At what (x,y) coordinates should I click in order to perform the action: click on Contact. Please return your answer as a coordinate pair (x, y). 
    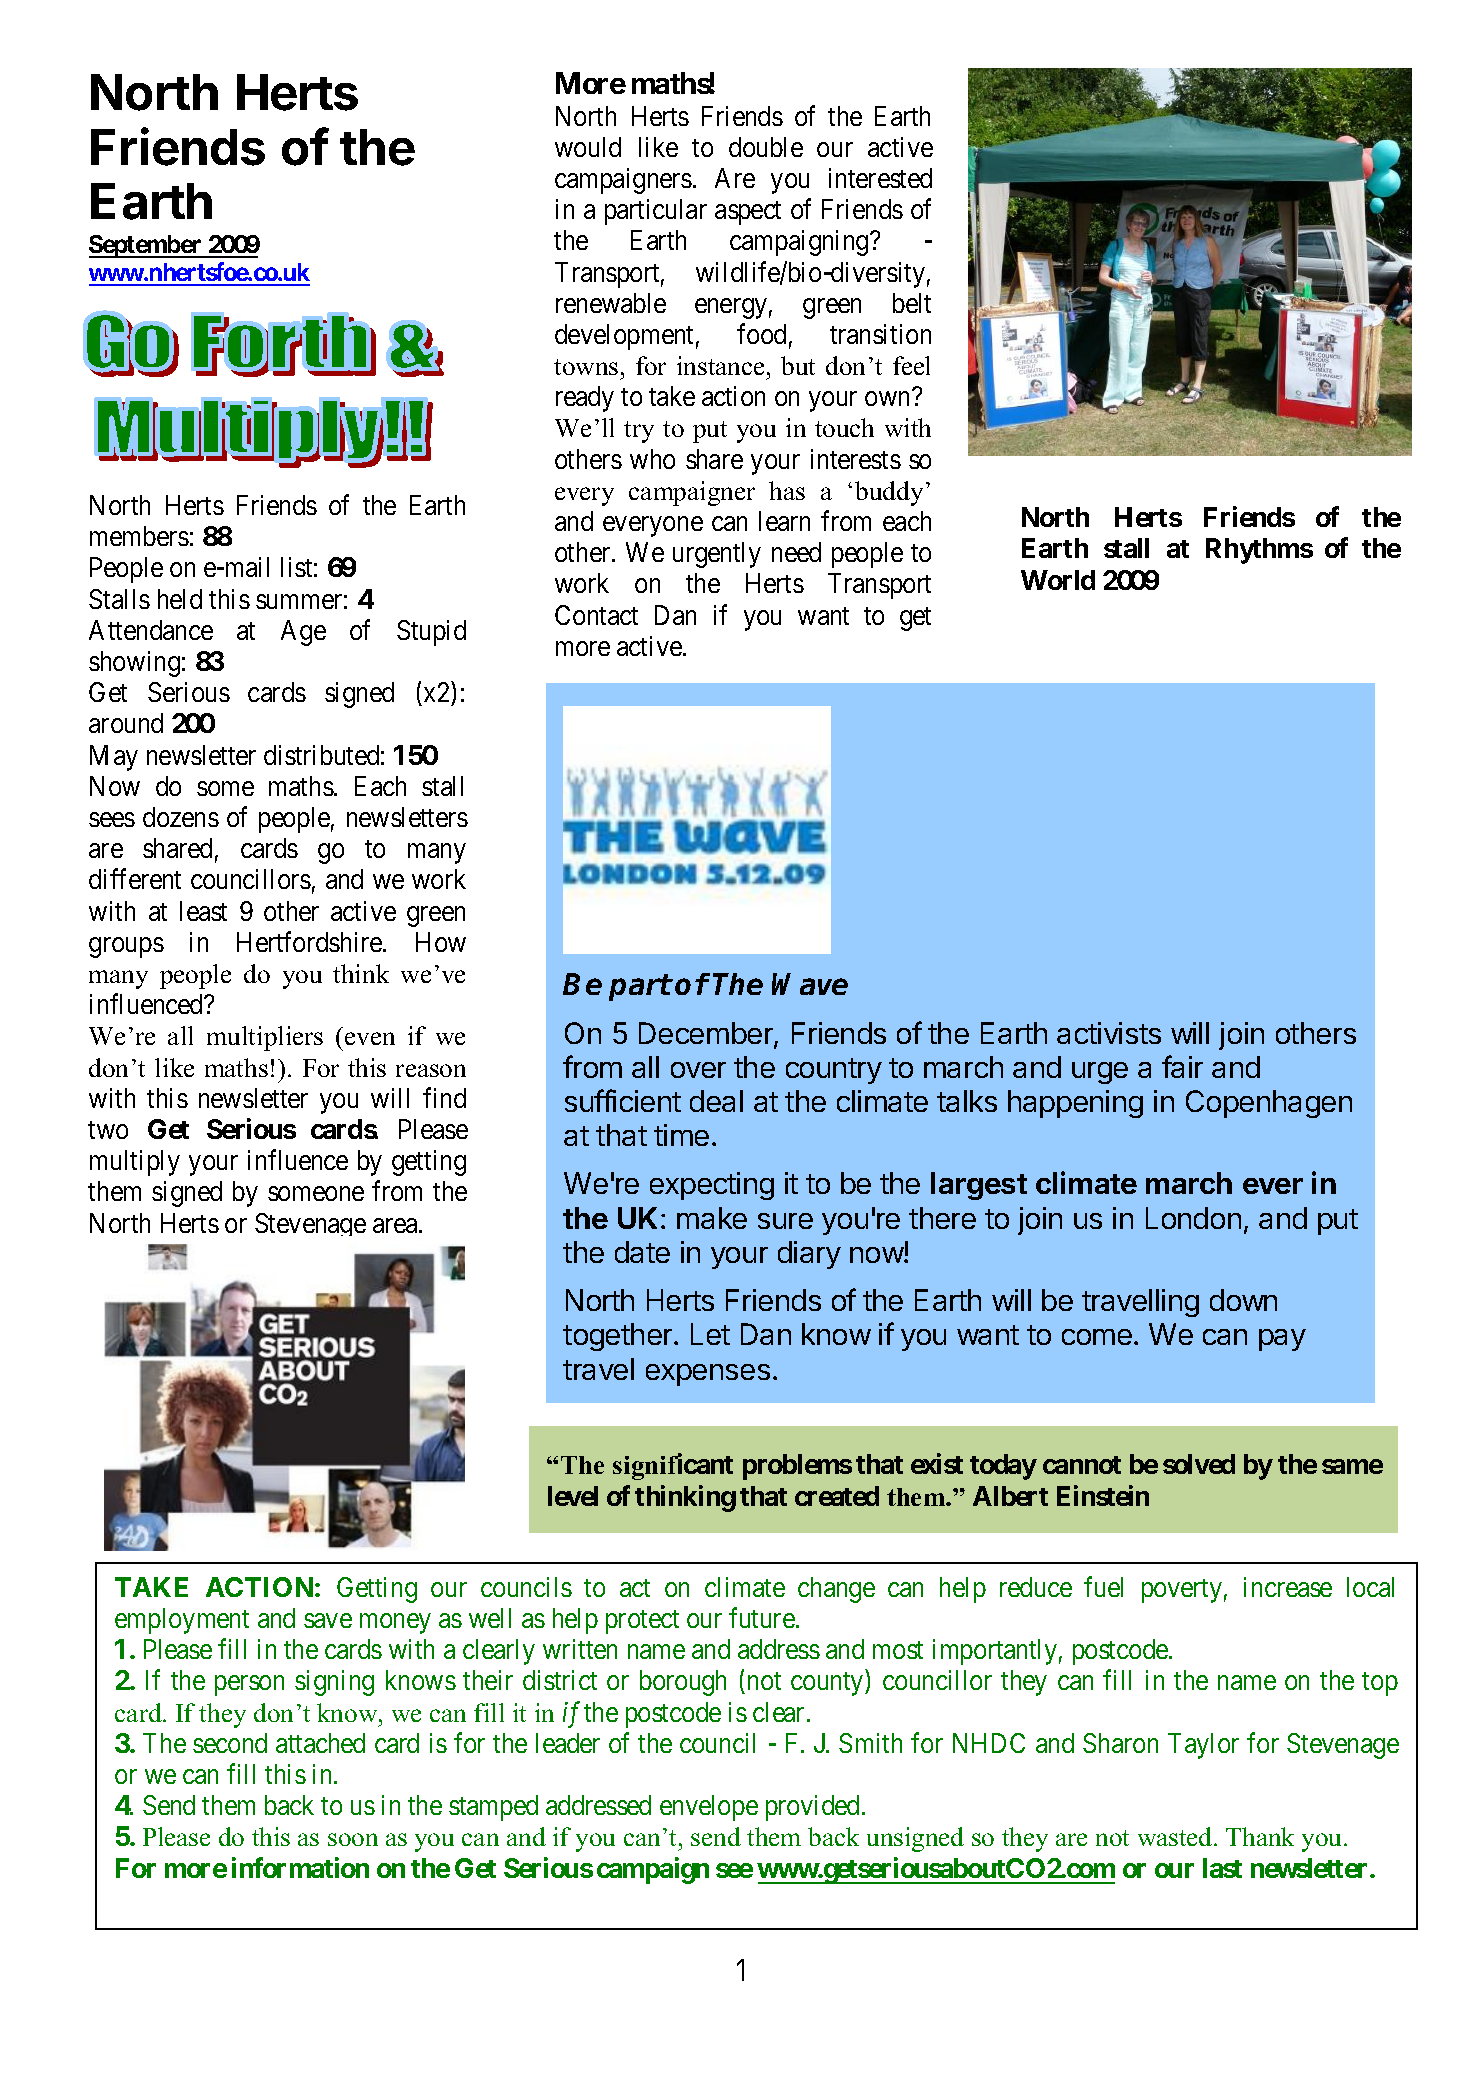
    Looking at the image, I should click on (596, 615).
